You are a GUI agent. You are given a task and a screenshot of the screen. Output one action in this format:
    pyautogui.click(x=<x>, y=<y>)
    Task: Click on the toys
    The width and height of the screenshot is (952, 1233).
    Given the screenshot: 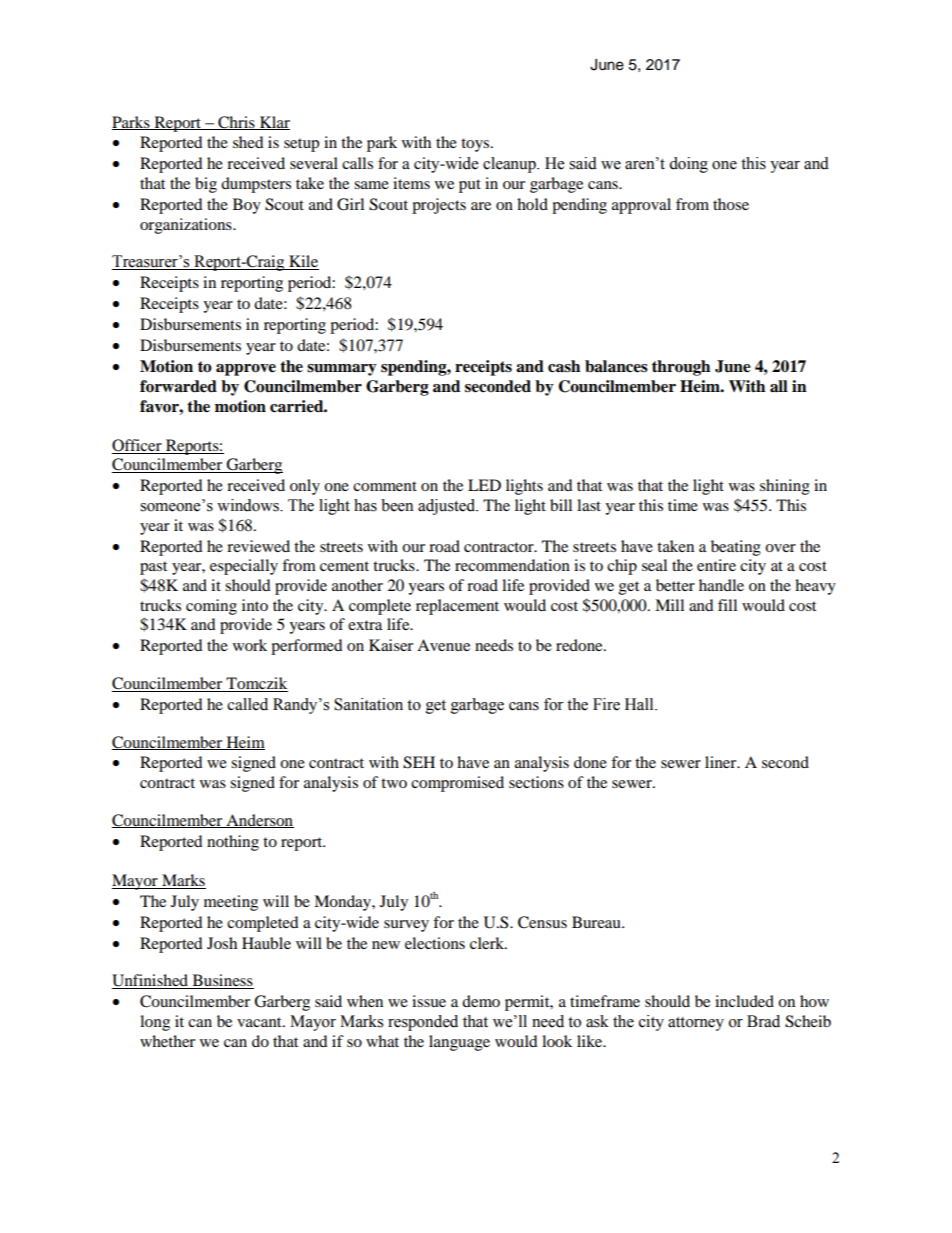 What is the action you would take?
    pyautogui.click(x=476, y=145)
